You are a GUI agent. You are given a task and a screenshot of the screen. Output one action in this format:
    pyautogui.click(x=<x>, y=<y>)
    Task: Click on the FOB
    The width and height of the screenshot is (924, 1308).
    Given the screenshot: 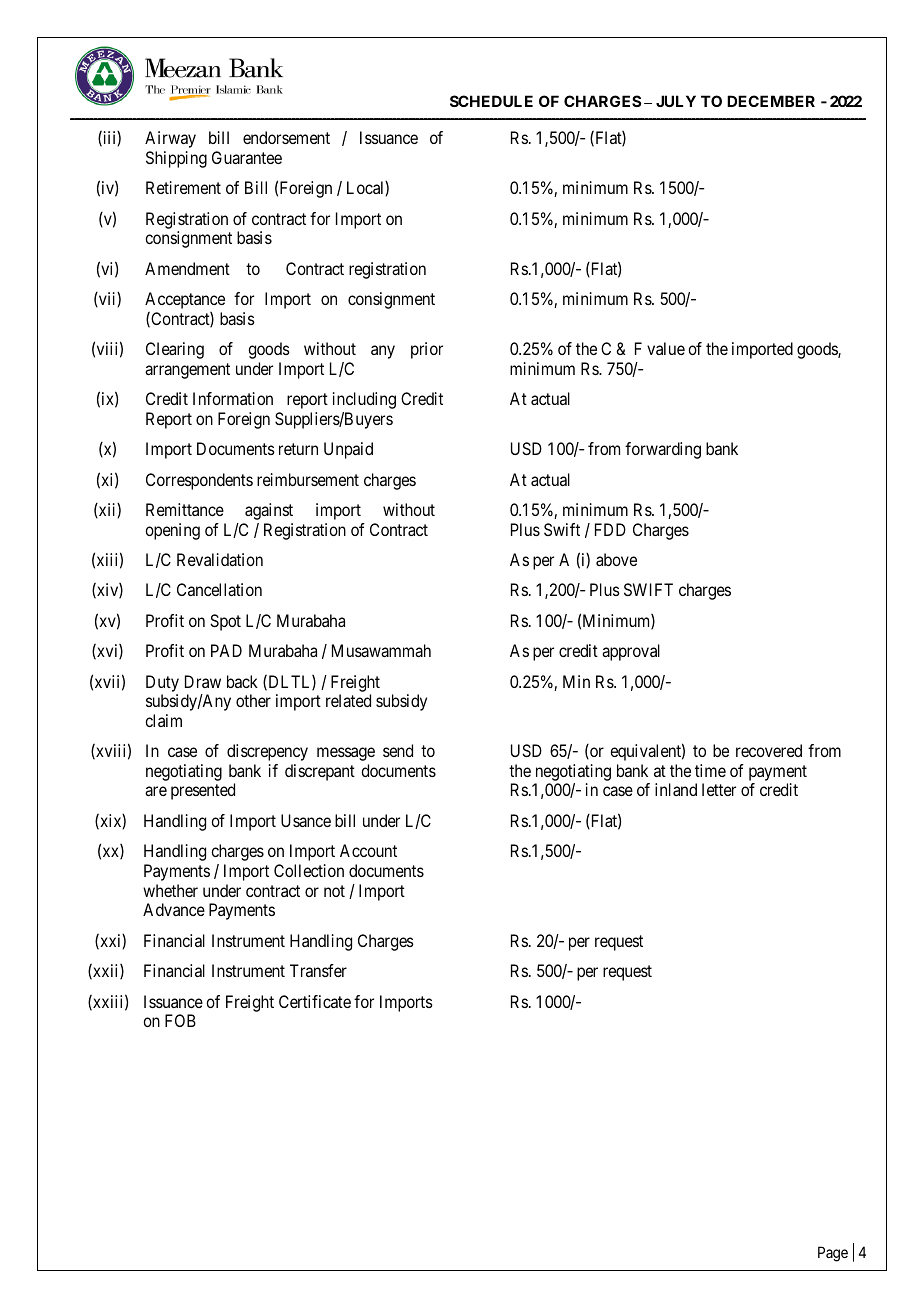 What is the action you would take?
    pyautogui.click(x=180, y=1020)
